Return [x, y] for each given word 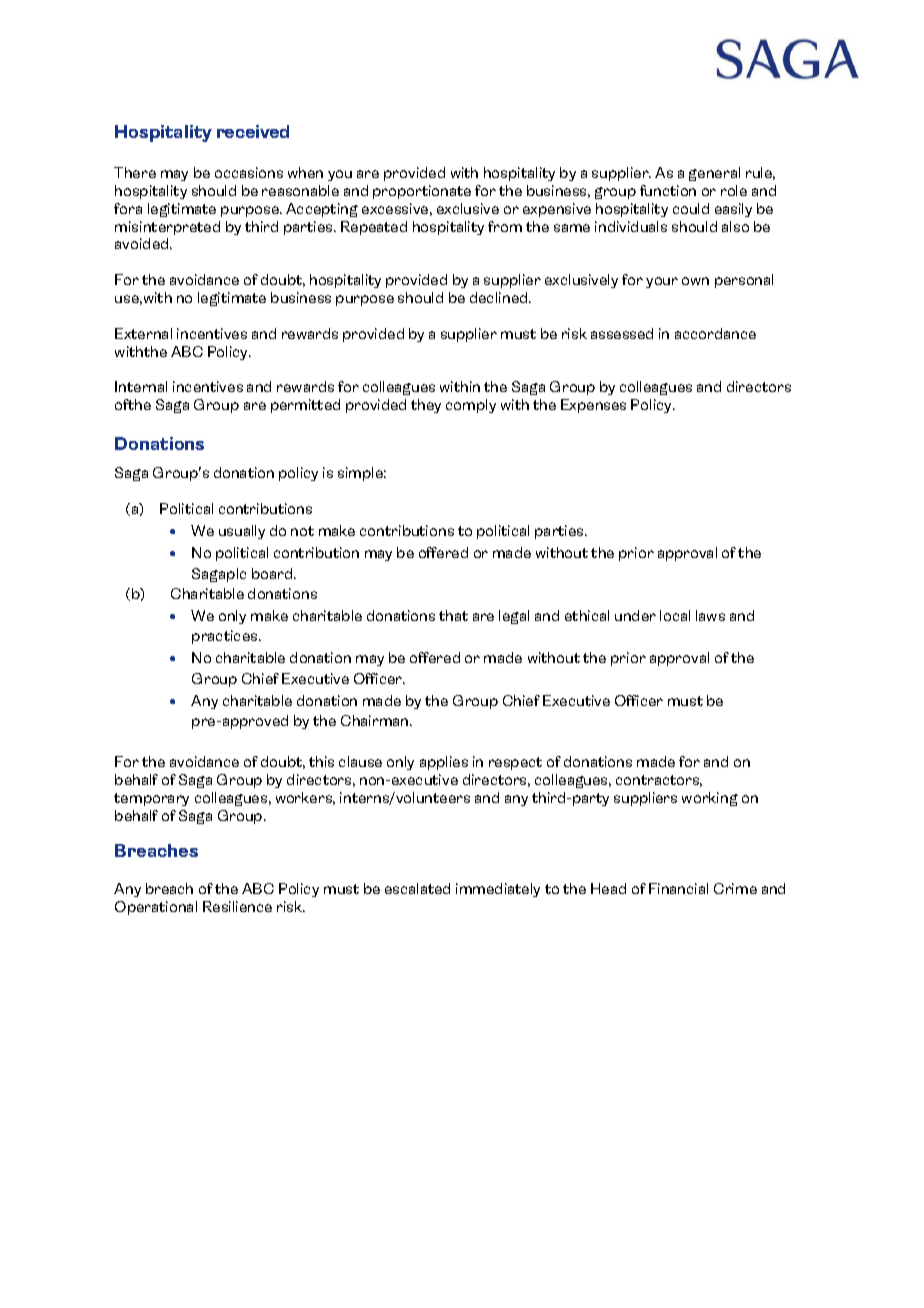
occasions [249, 172]
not [302, 531]
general [714, 174]
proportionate [422, 192]
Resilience [237, 906]
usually [242, 532]
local [675, 615]
